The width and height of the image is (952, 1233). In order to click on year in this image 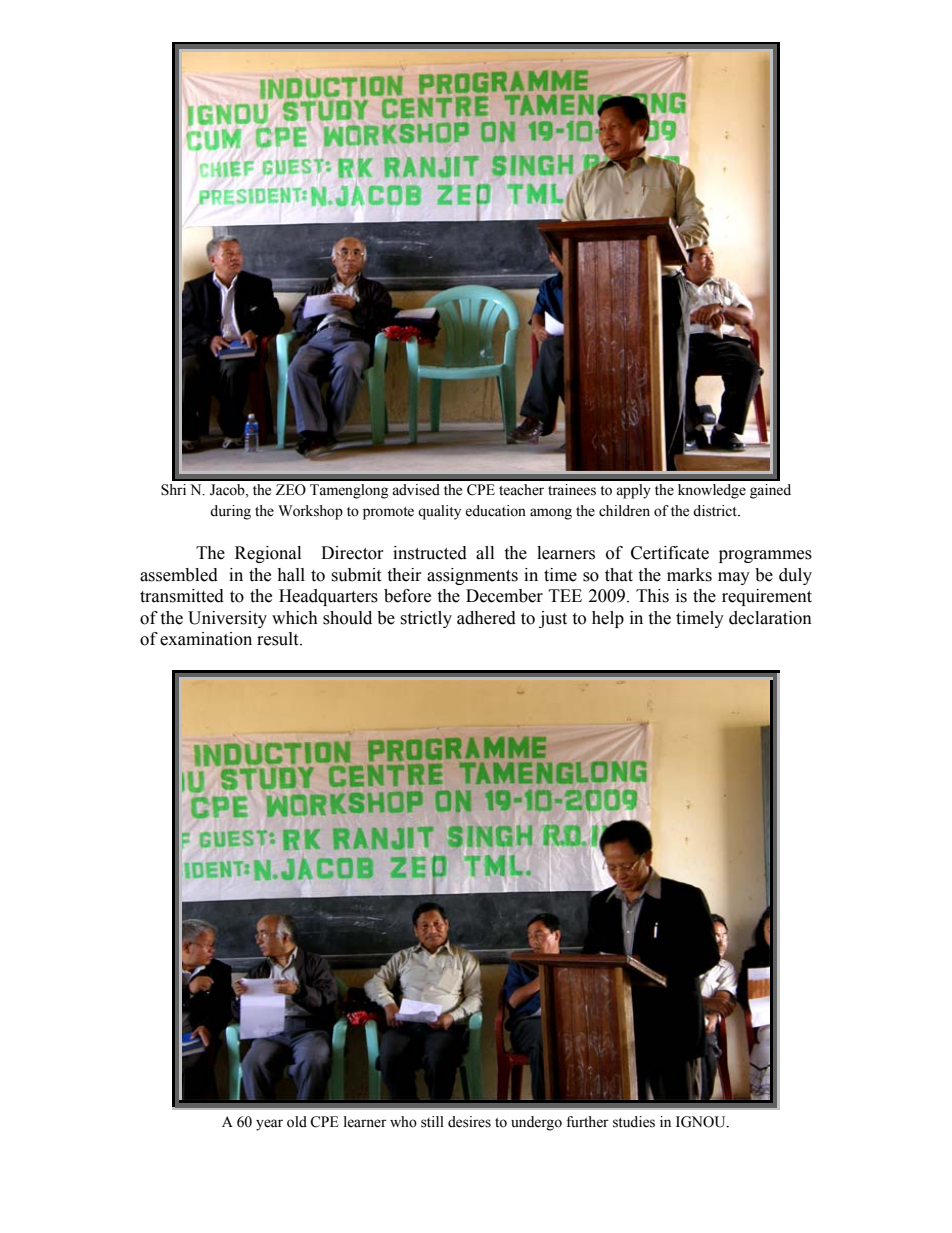, I will do `click(269, 1125)`.
